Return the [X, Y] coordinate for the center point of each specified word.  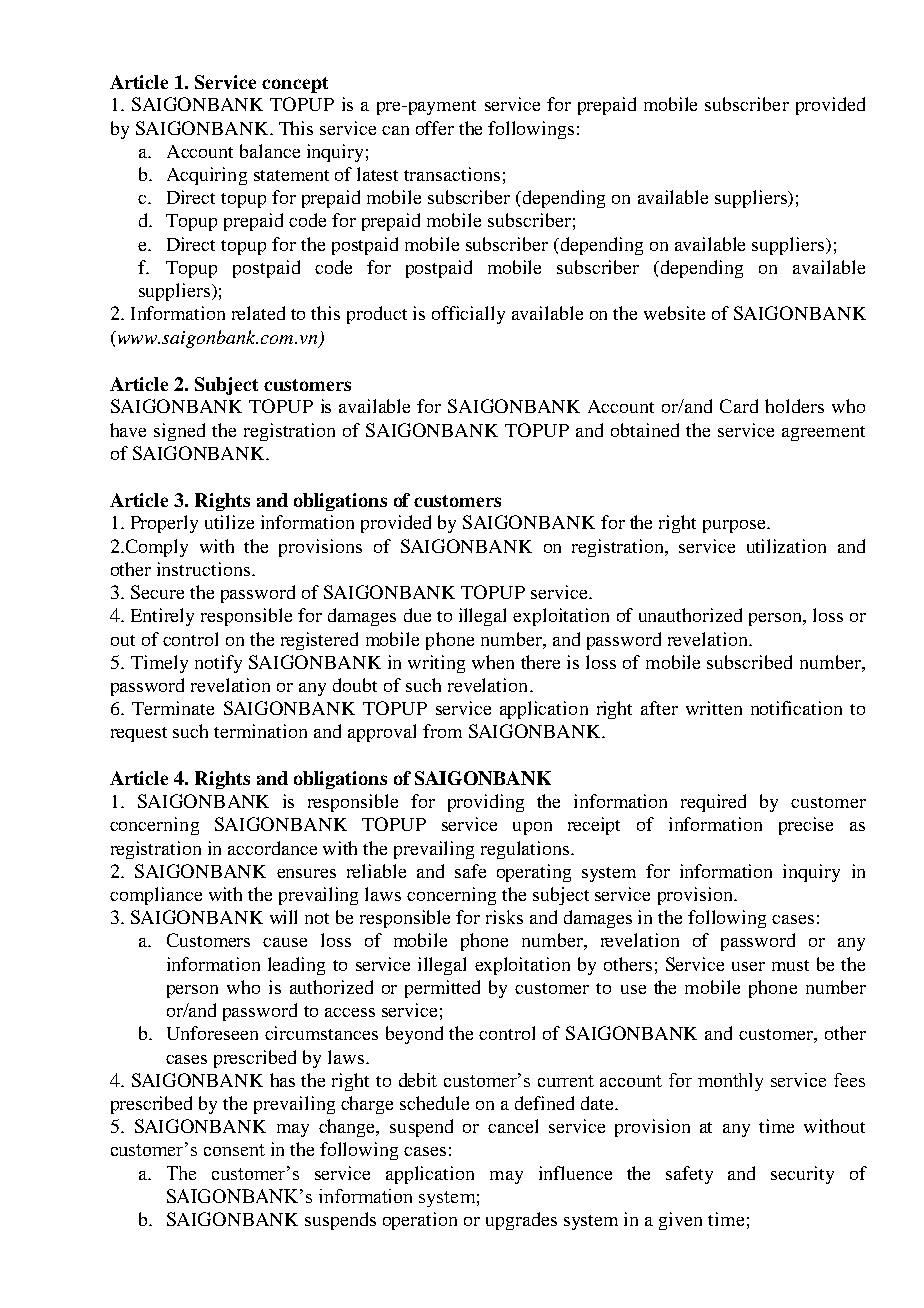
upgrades [521, 1221]
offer [435, 128]
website [674, 313]
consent [234, 1150]
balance [270, 151]
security [802, 1175]
